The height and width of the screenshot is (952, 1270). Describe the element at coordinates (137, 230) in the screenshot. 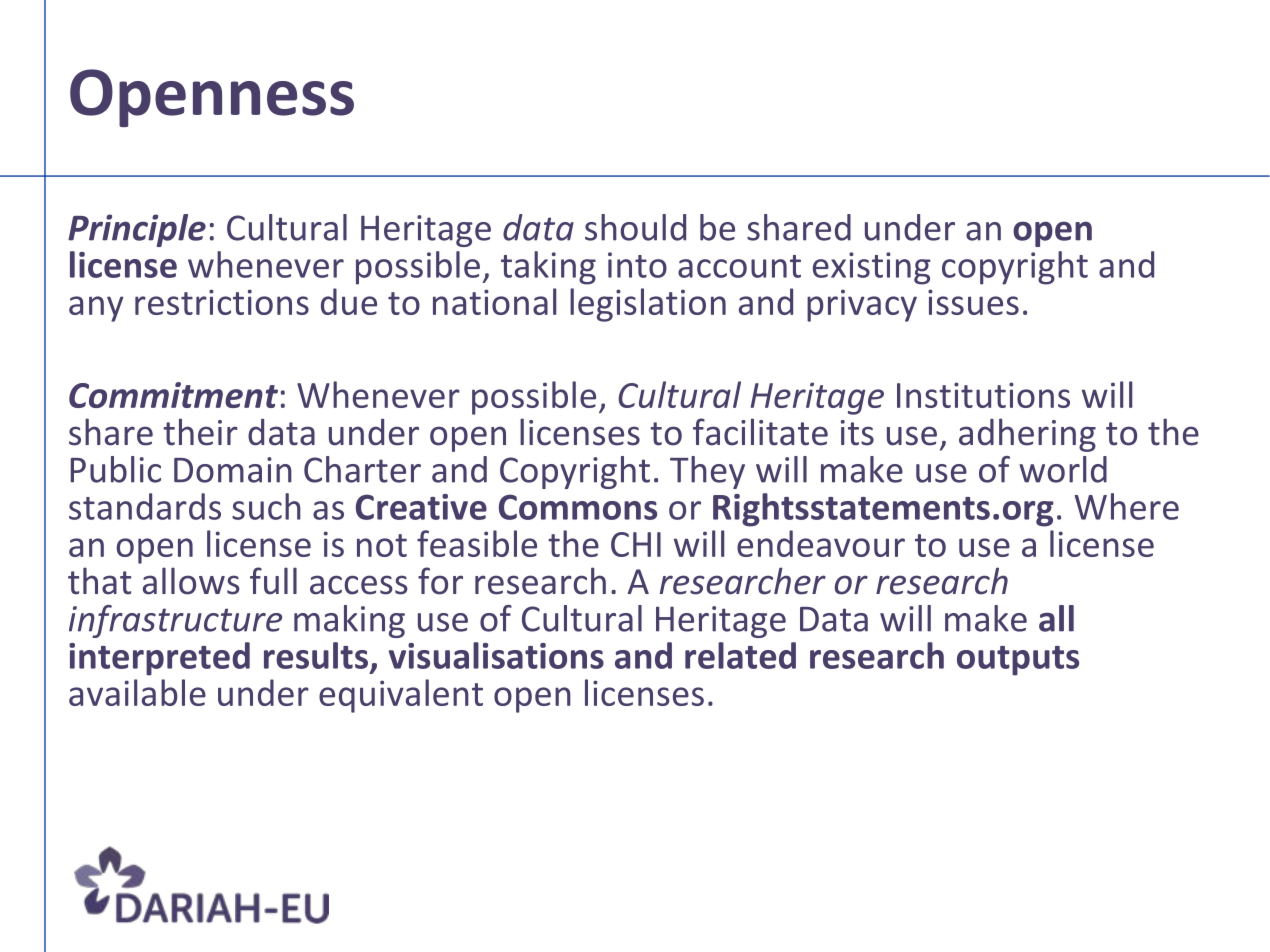

I see `Principle` at that location.
